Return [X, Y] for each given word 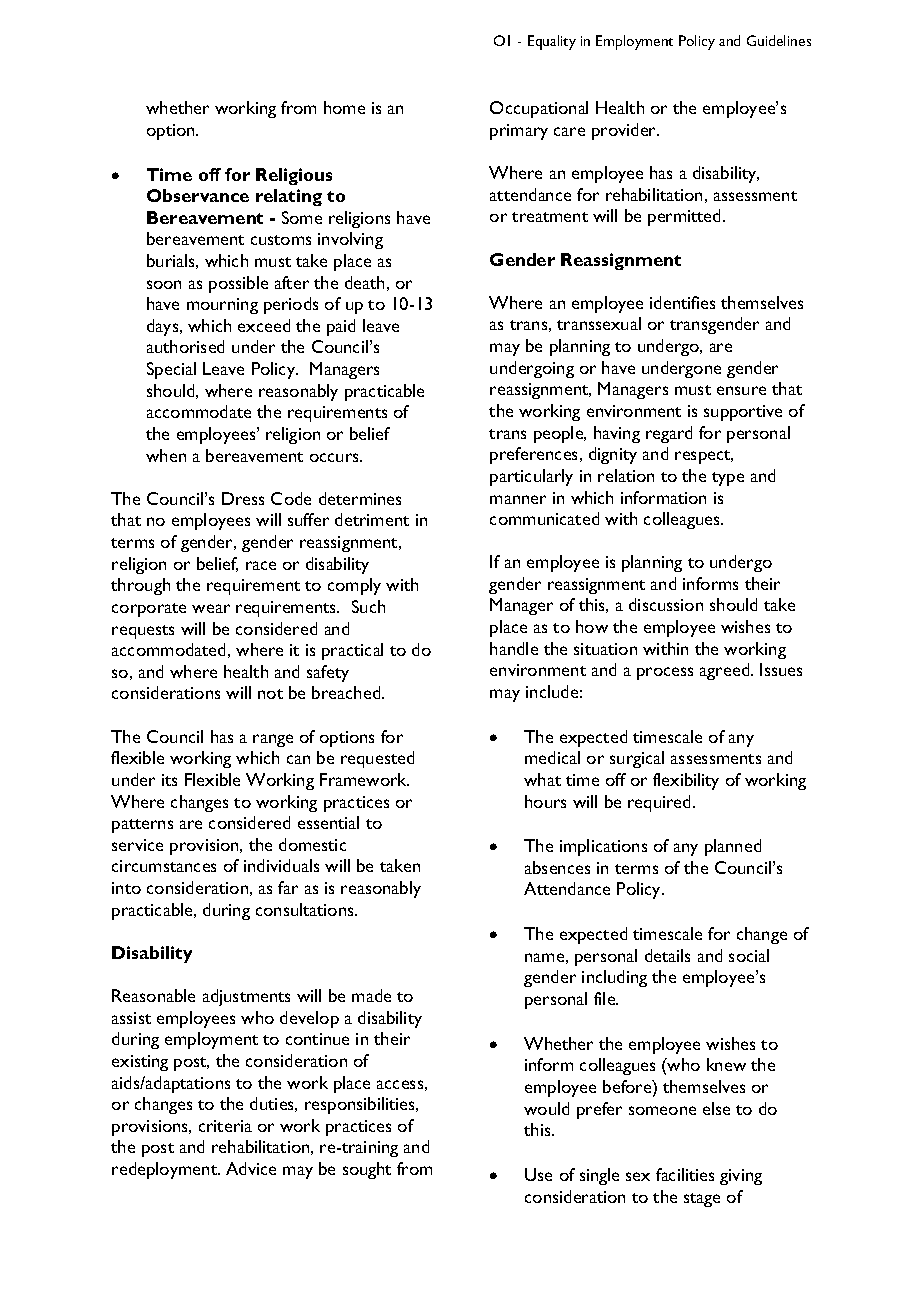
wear [211, 608]
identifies [682, 302]
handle [514, 648]
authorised [185, 346]
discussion [666, 604]
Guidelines [779, 40]
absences [557, 867]
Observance [198, 195]
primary [519, 132]
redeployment [166, 1170]
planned [733, 847]
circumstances [164, 866]
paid [341, 327]
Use [538, 1174]
